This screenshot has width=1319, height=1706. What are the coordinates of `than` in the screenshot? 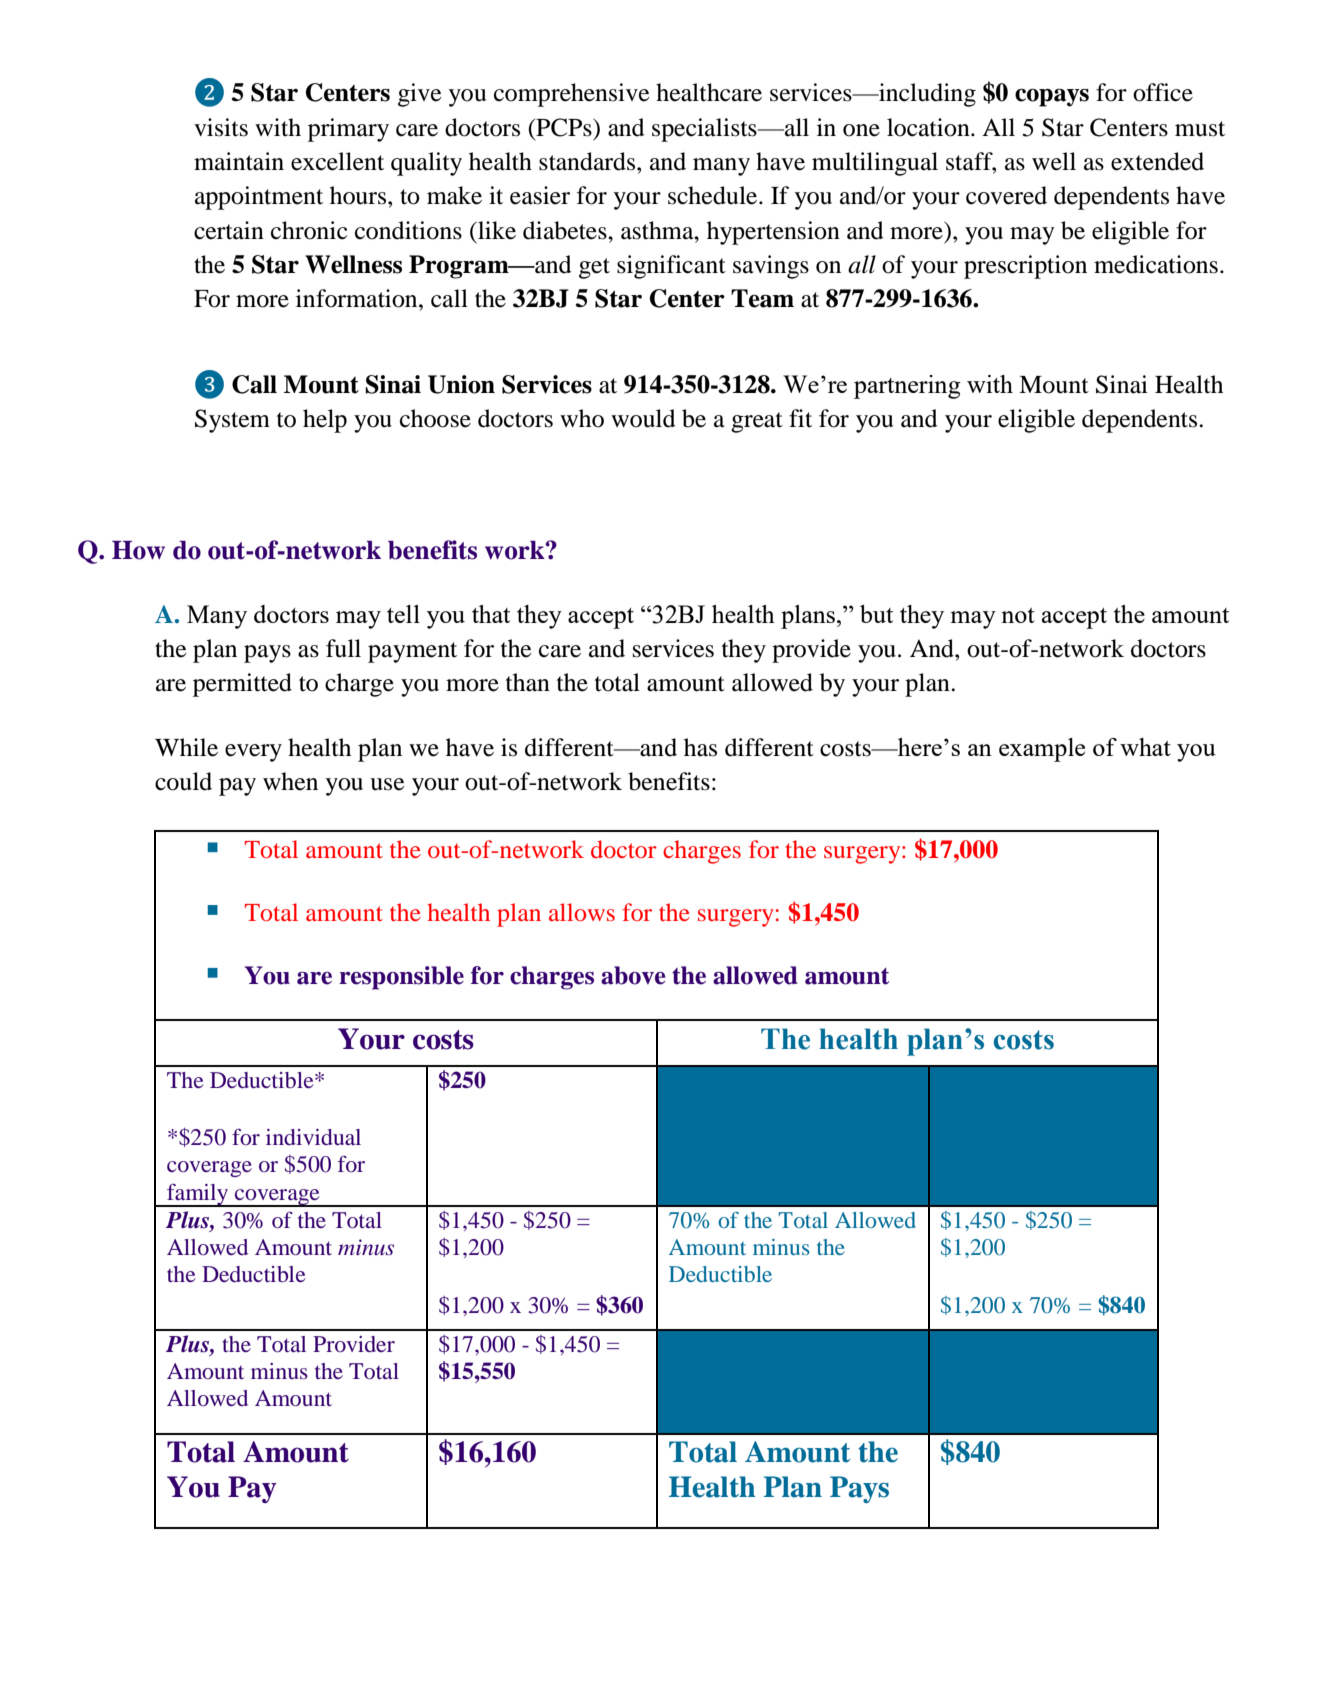 It's located at (528, 682).
